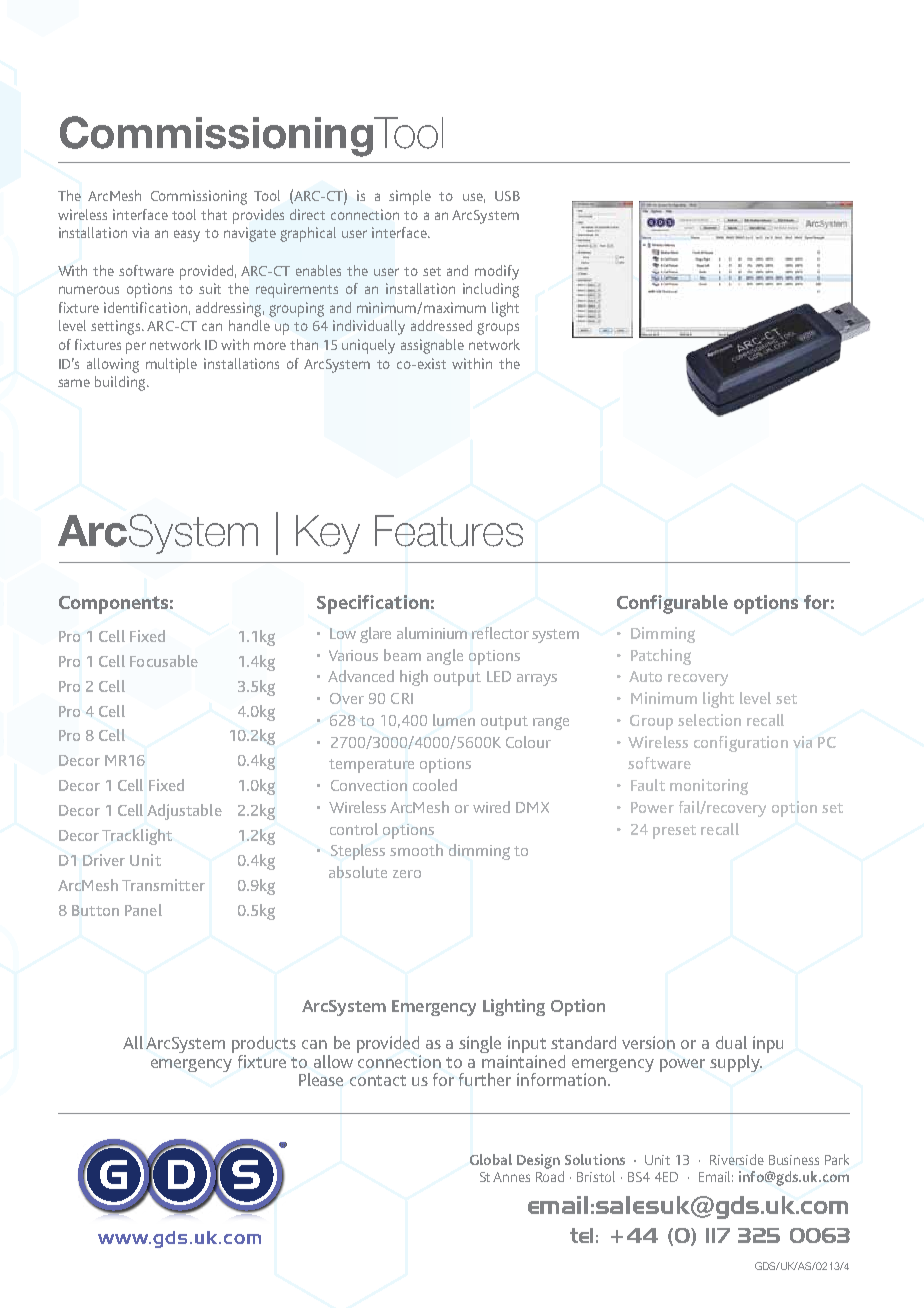 This screenshot has height=1308, width=924. I want to click on Global, so click(491, 1159).
